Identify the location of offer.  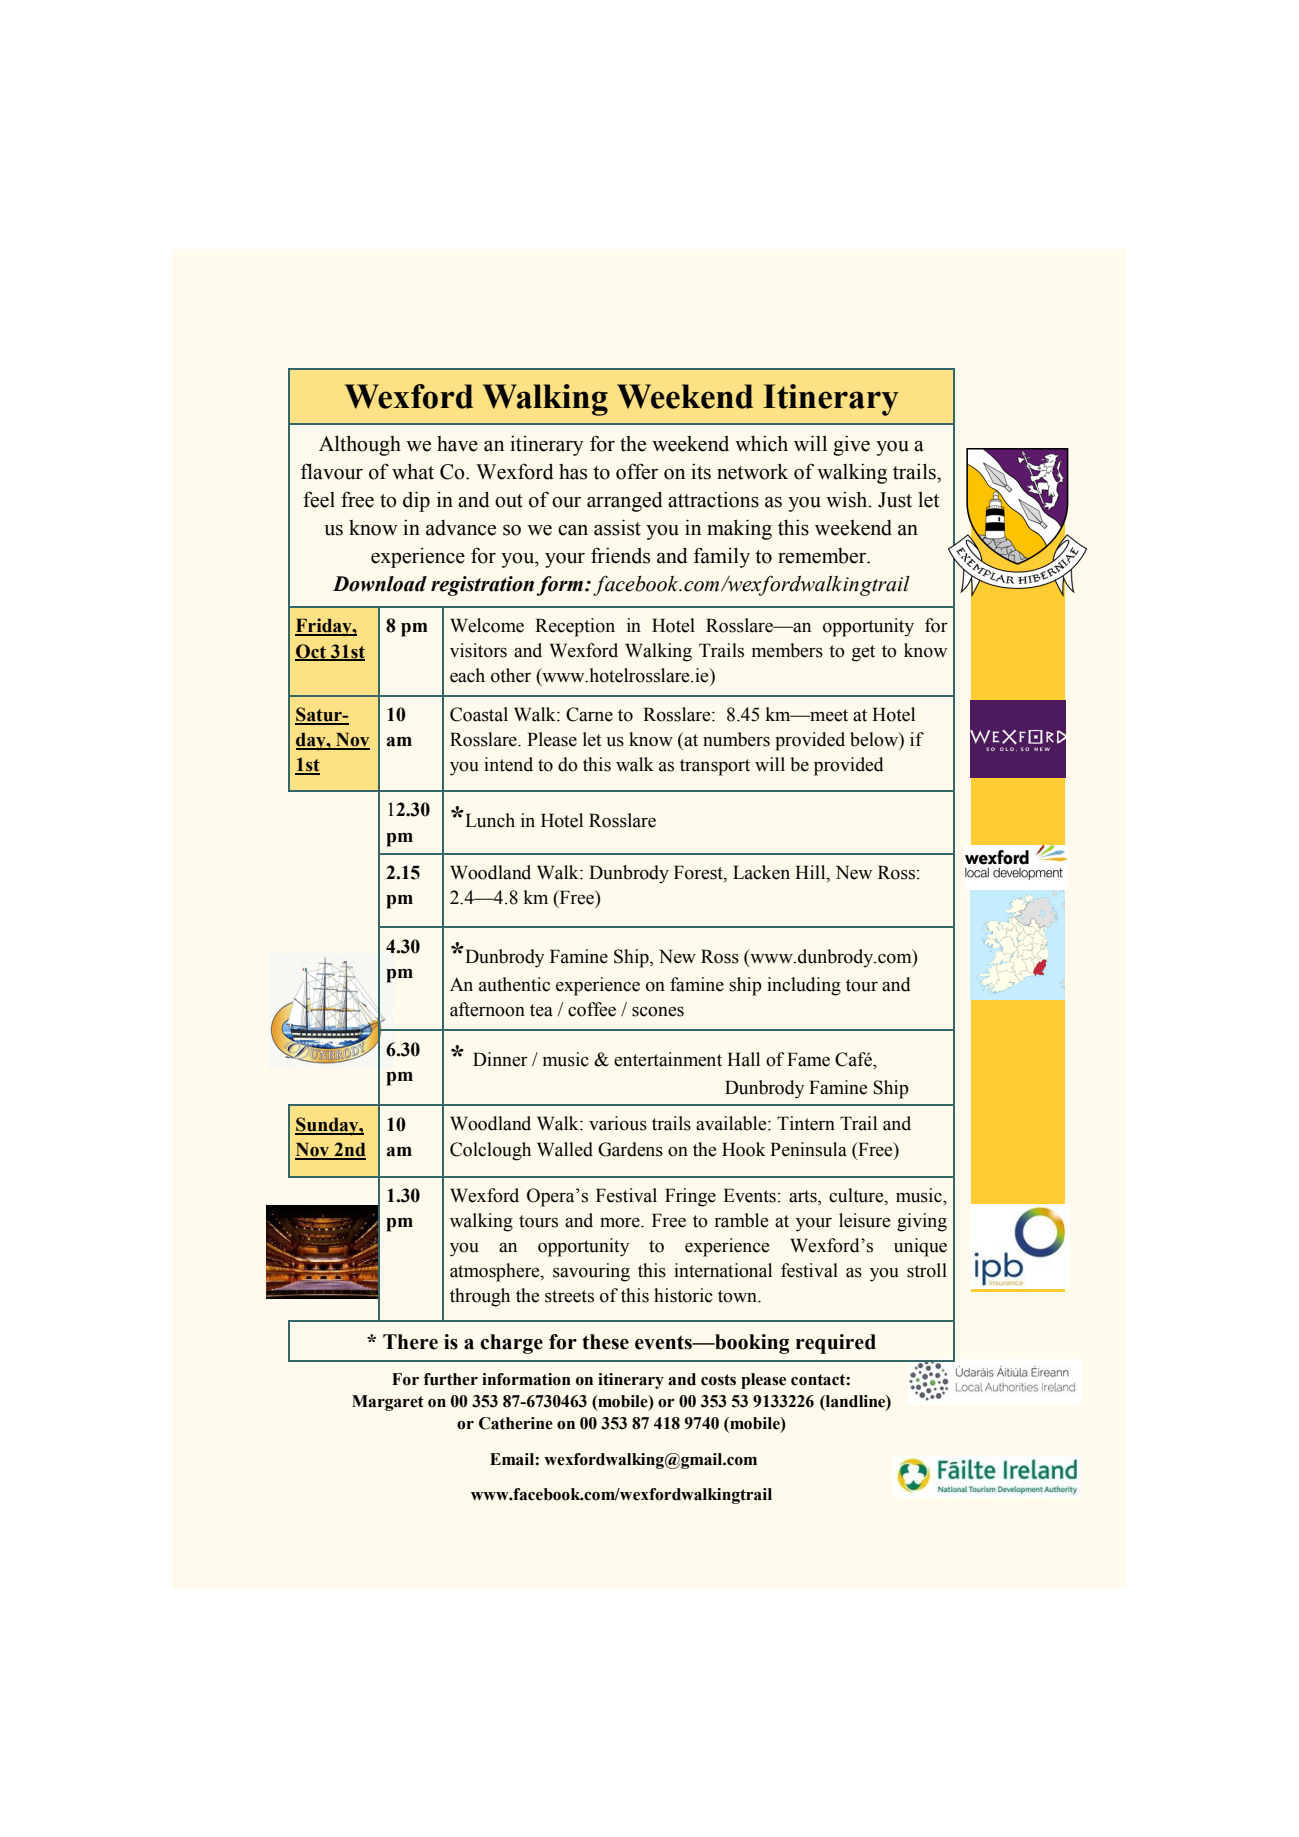
(637, 471).
